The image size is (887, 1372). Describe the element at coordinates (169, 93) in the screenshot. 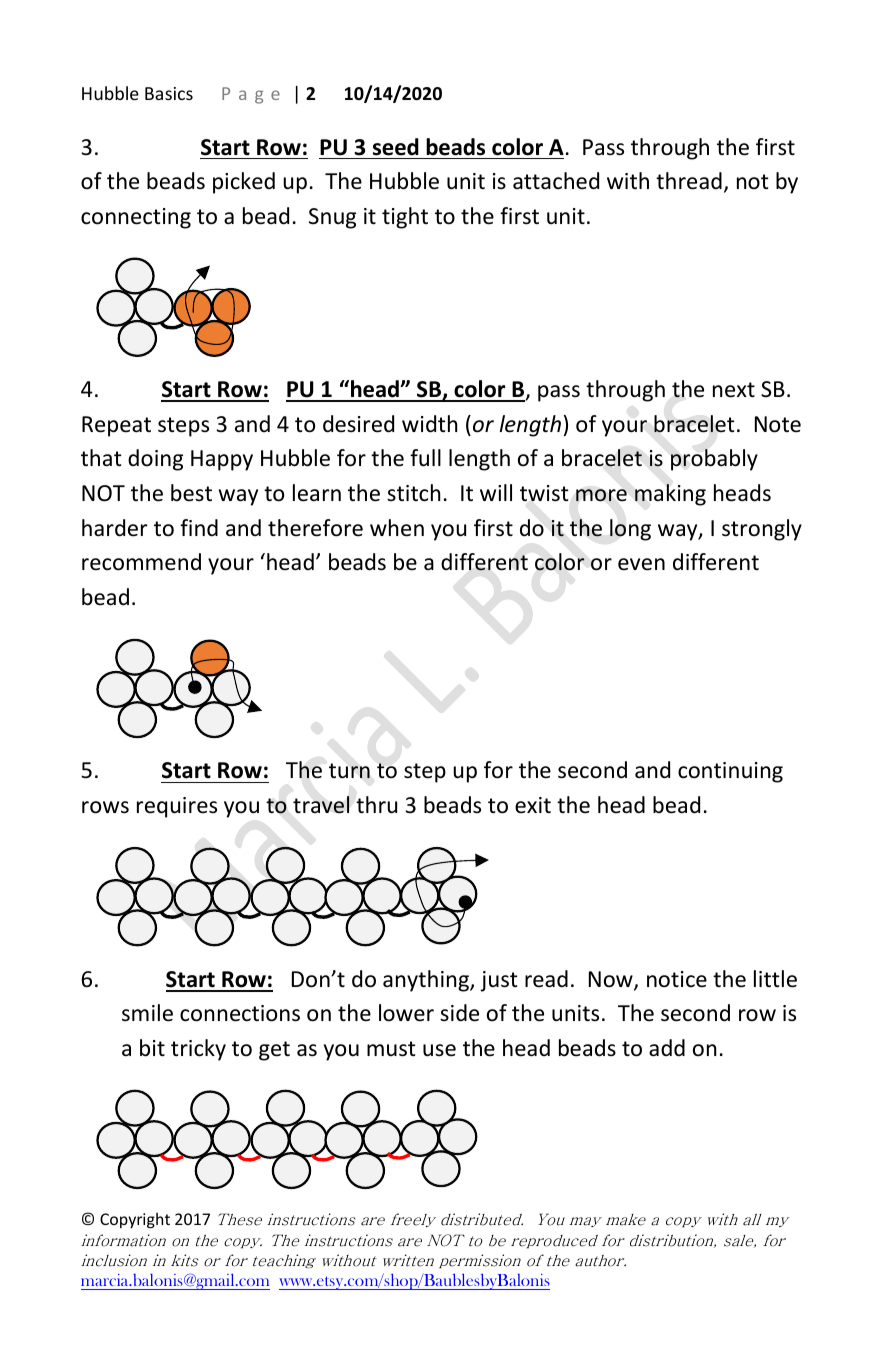

I see `Basics` at that location.
